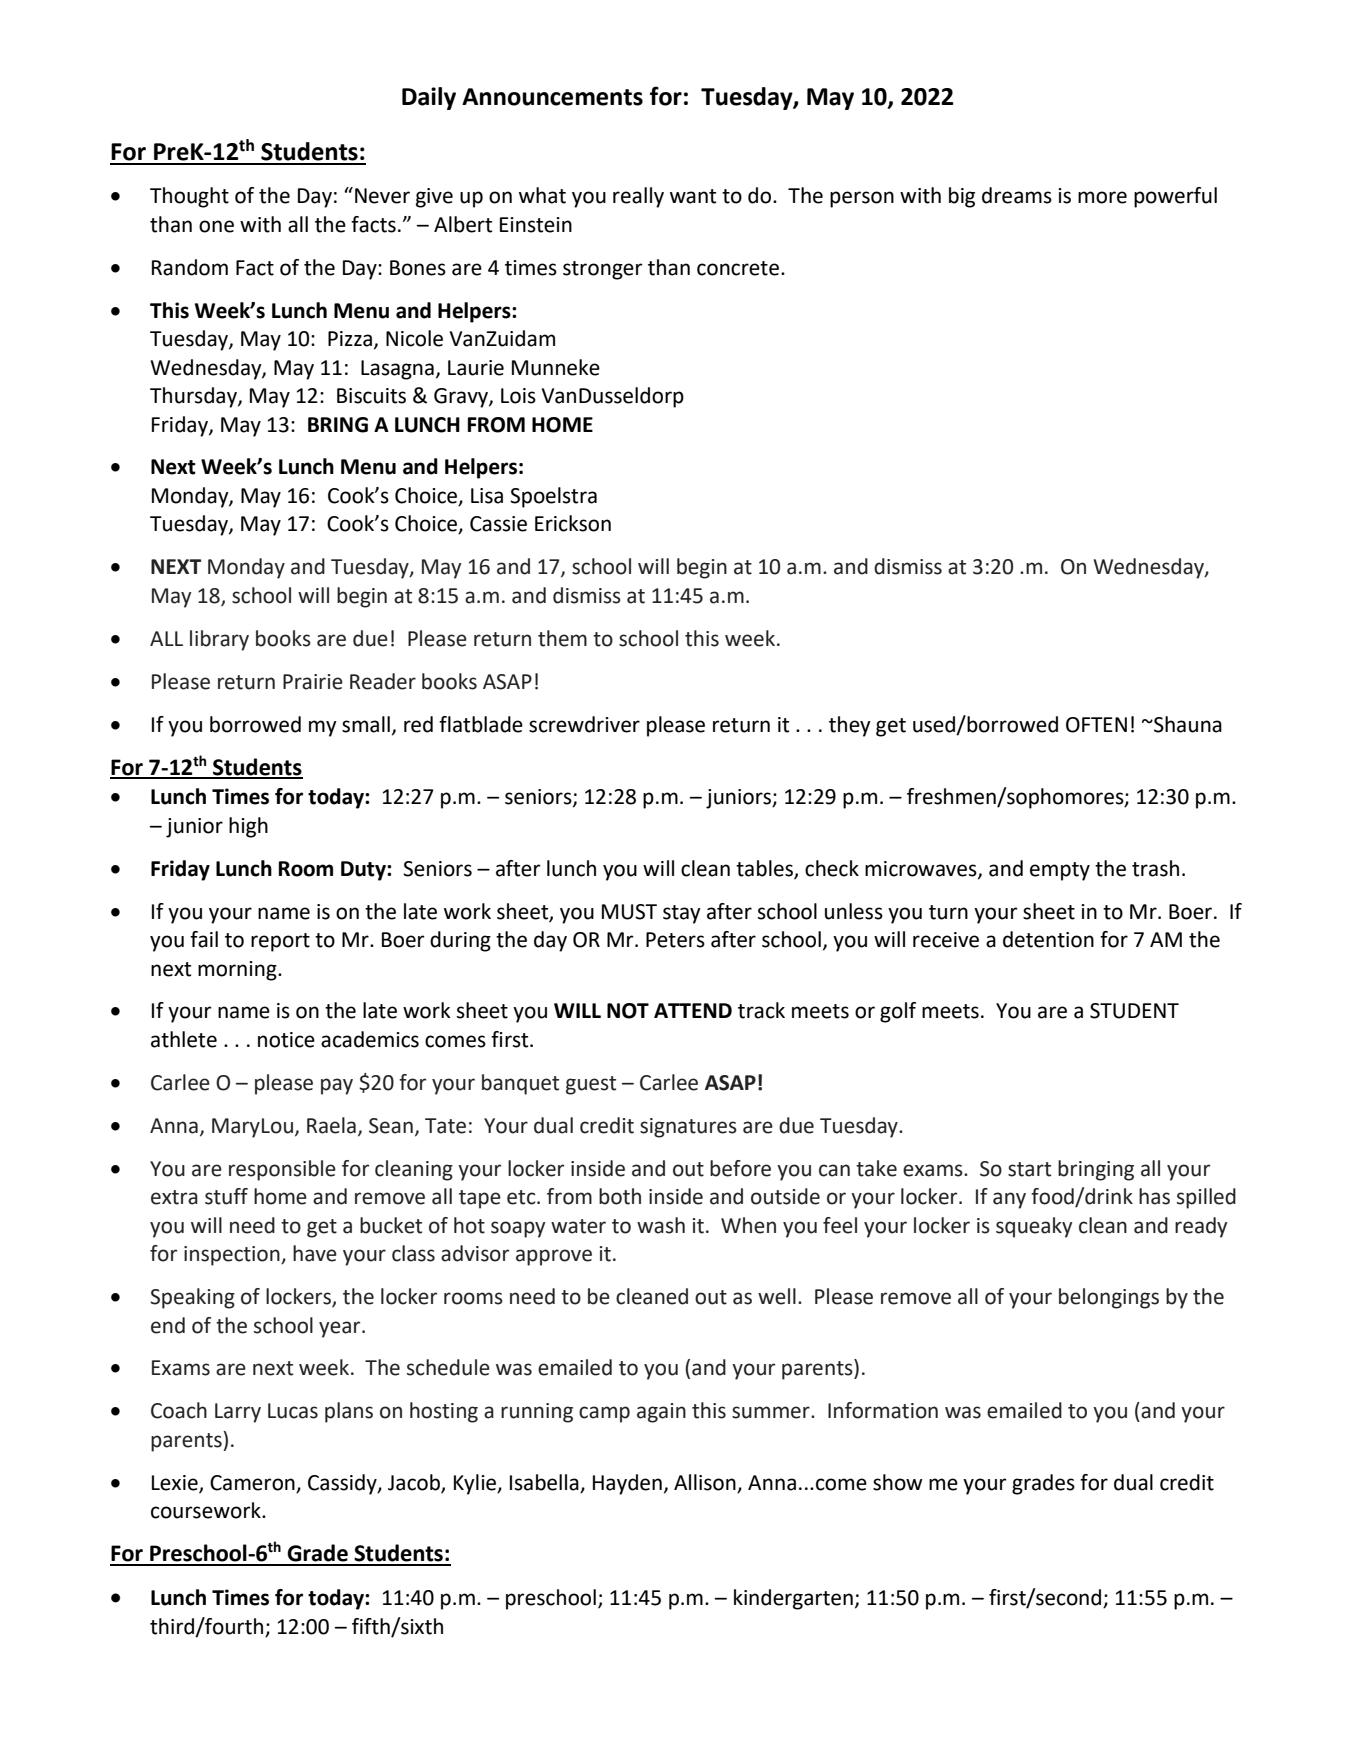 This image has width=1357, height=1756. I want to click on Allison, so click(706, 1483).
